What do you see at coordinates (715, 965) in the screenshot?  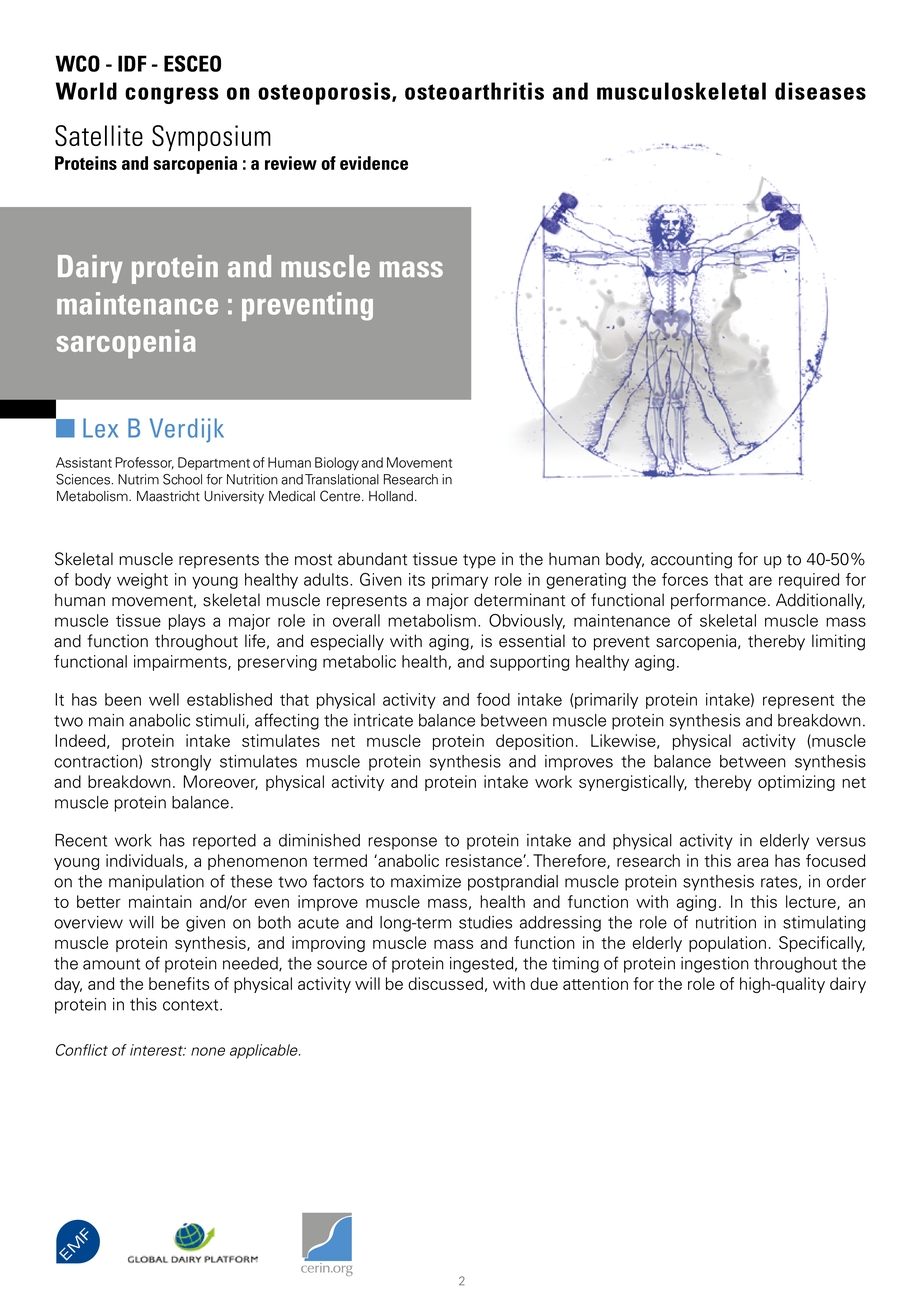 I see `ingestion` at bounding box center [715, 965].
